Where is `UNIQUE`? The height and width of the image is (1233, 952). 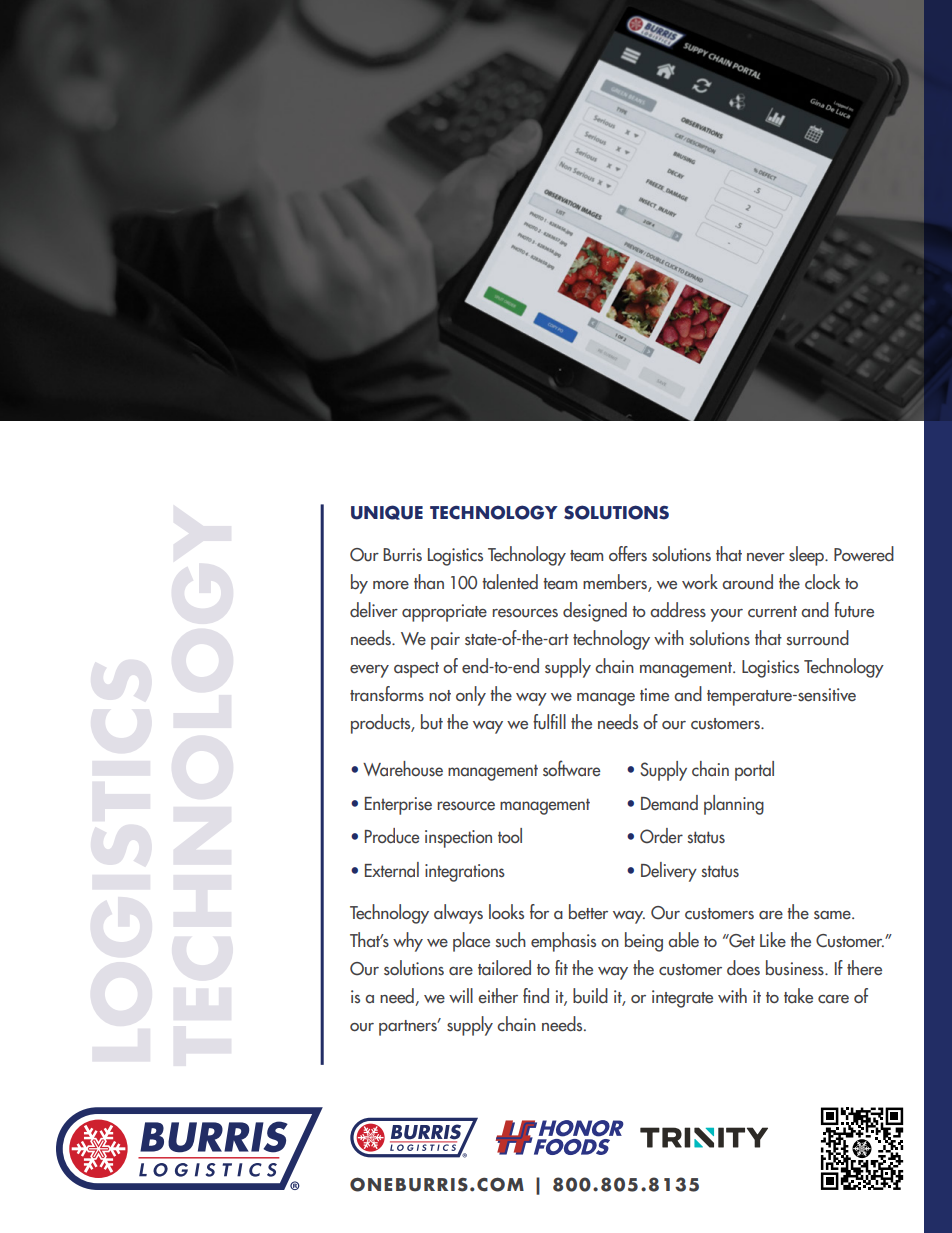
UNIQUE is located at coordinates (387, 512).
